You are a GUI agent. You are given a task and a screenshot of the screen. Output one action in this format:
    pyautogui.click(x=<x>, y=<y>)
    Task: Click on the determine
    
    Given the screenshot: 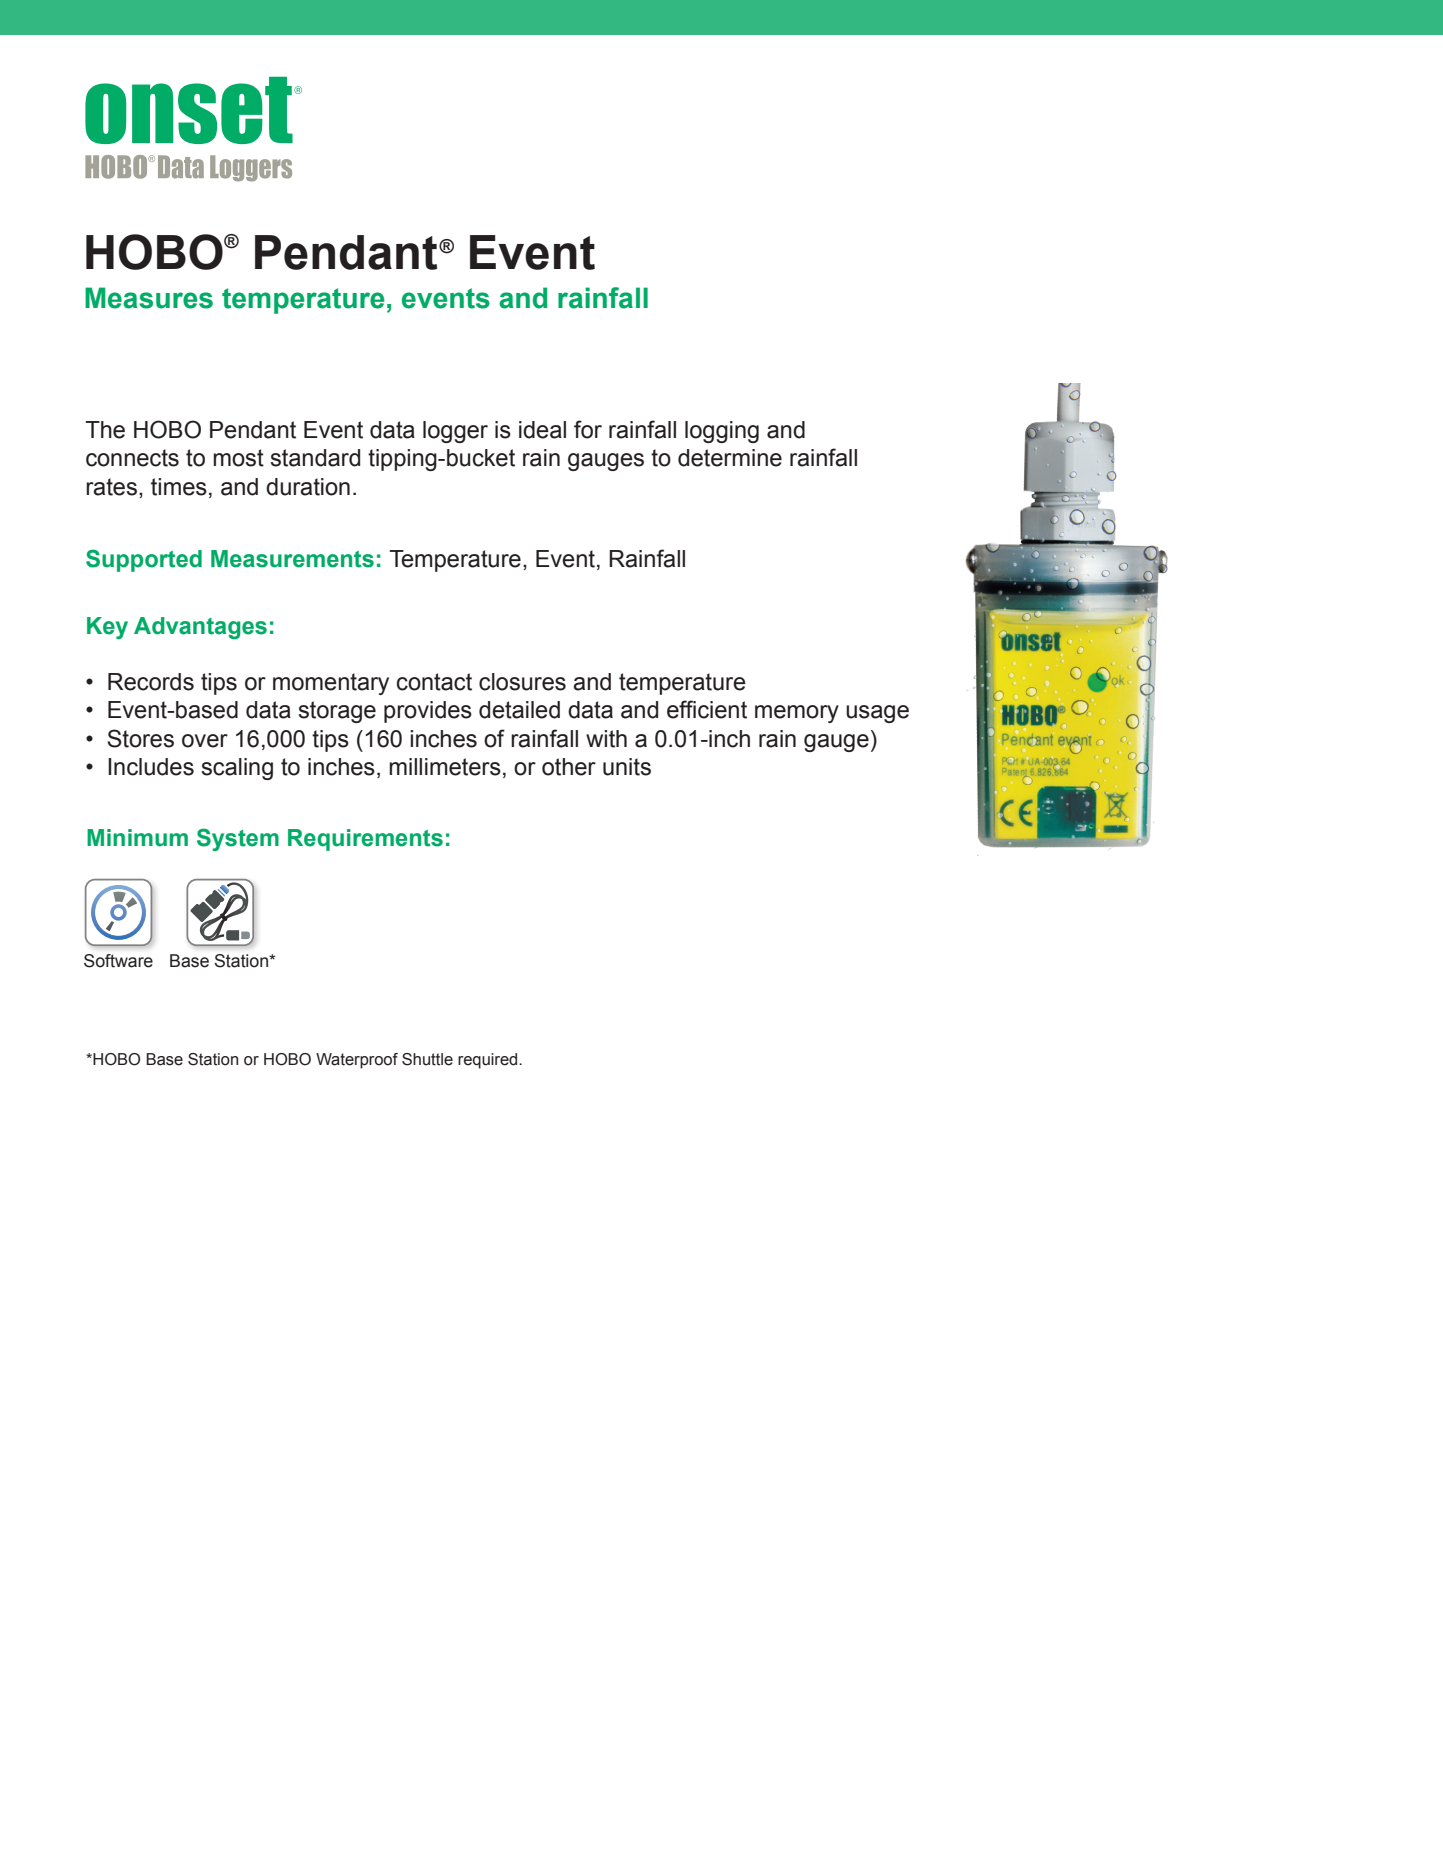 What is the action you would take?
    pyautogui.click(x=730, y=458)
